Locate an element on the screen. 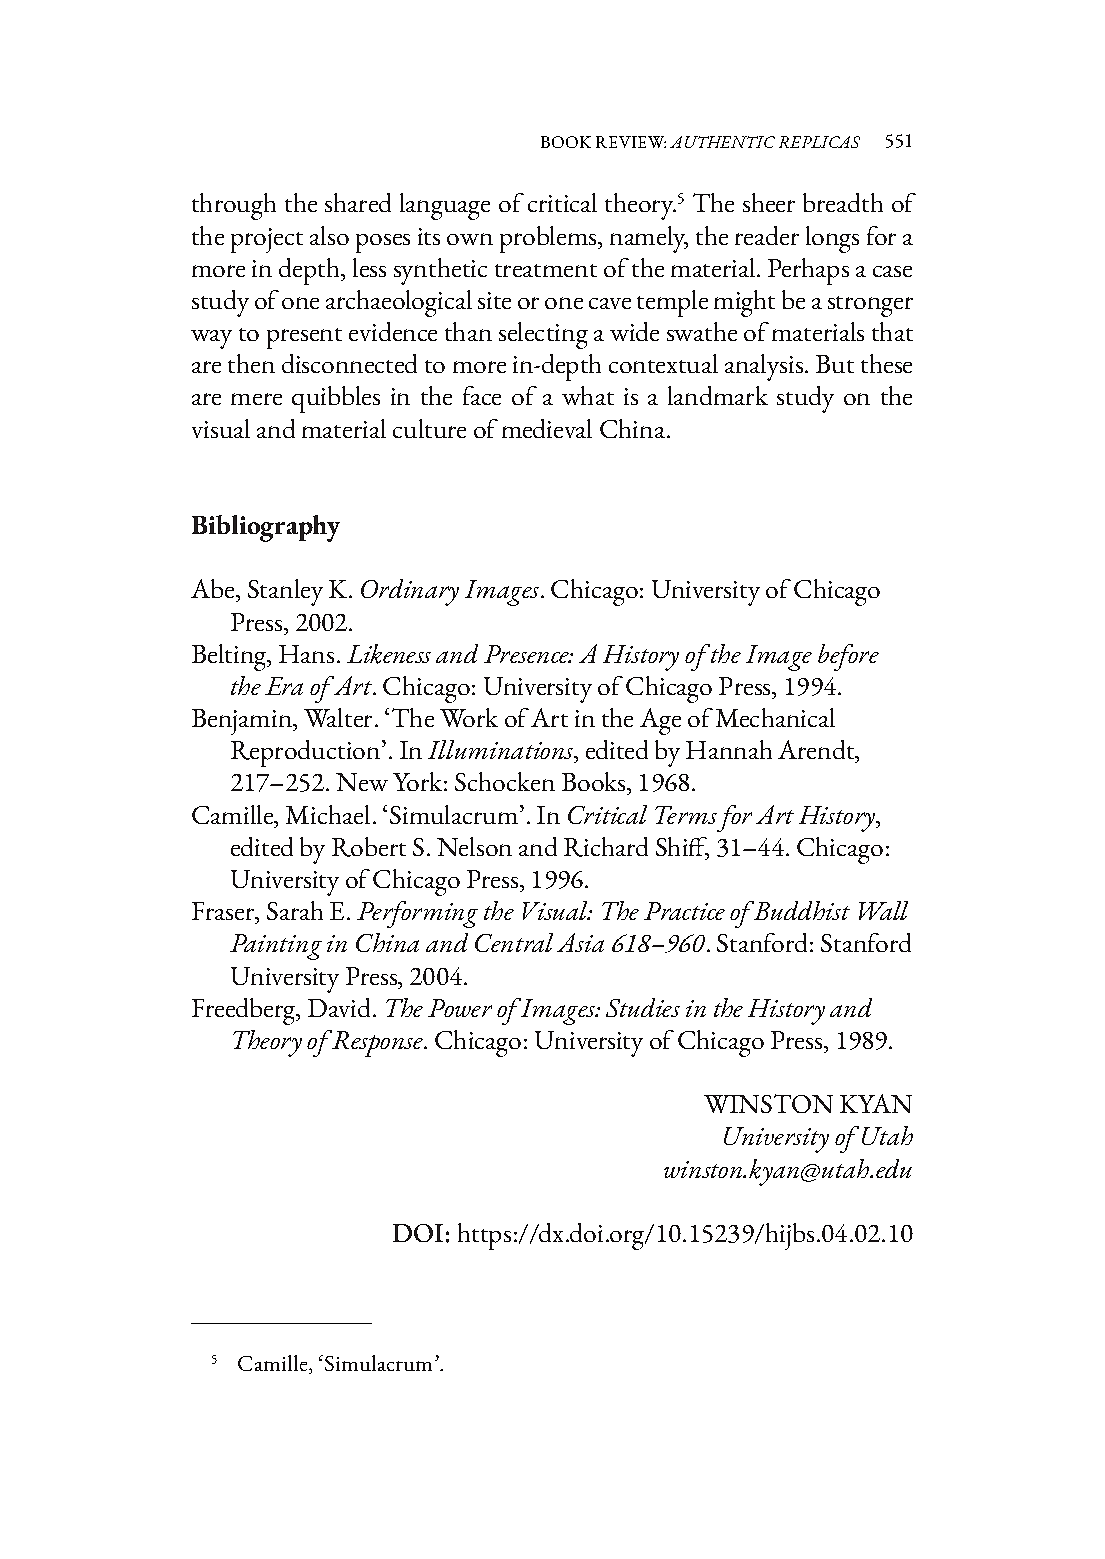 This screenshot has height=1559, width=1105. David is located at coordinates (341, 1007).
